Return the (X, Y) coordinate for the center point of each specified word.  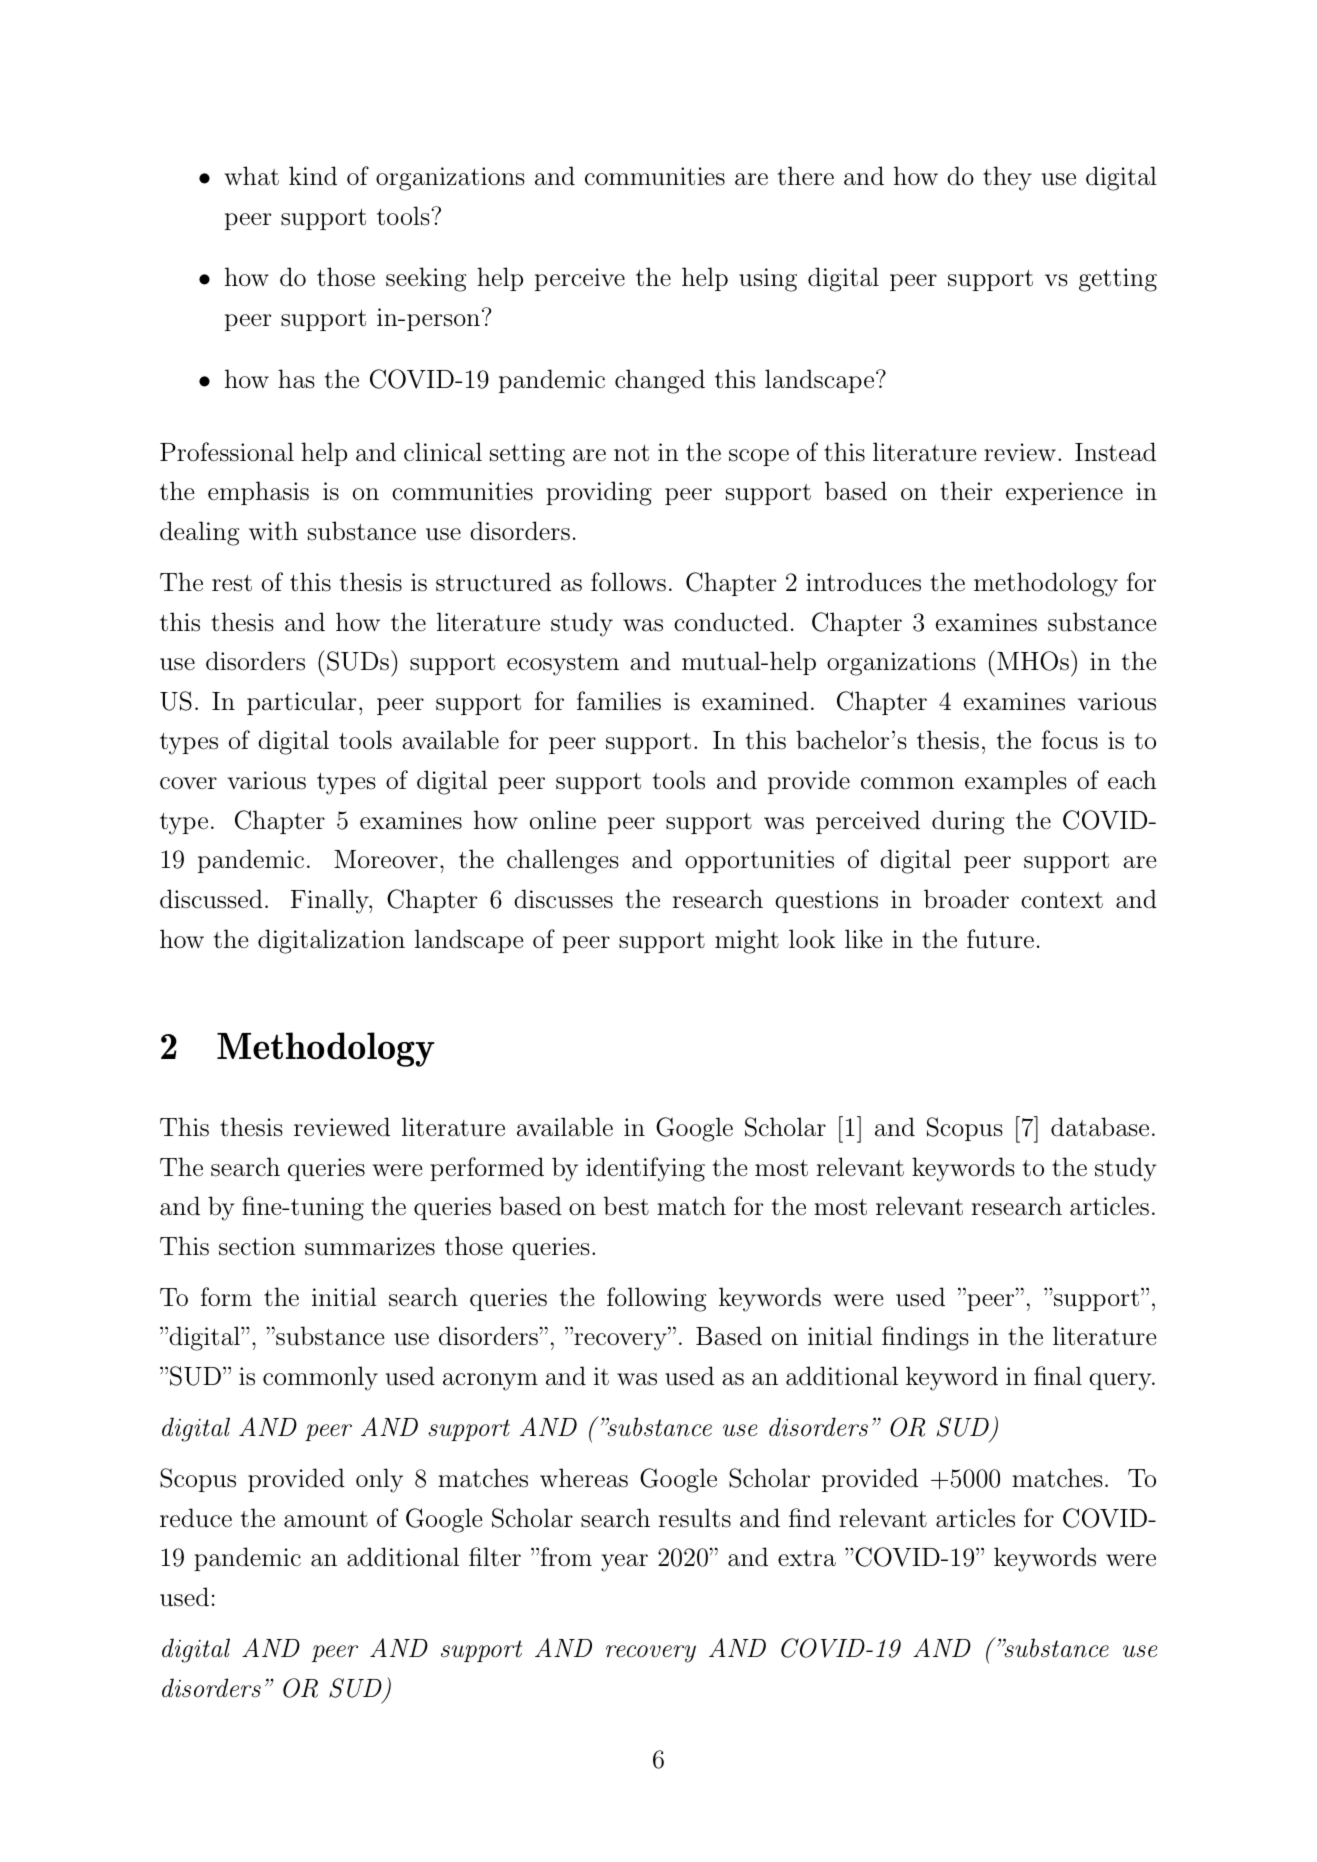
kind (313, 175)
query (1121, 1382)
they (1007, 178)
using (768, 280)
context (1062, 900)
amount (326, 1519)
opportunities (759, 861)
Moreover (386, 859)
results (695, 1518)
